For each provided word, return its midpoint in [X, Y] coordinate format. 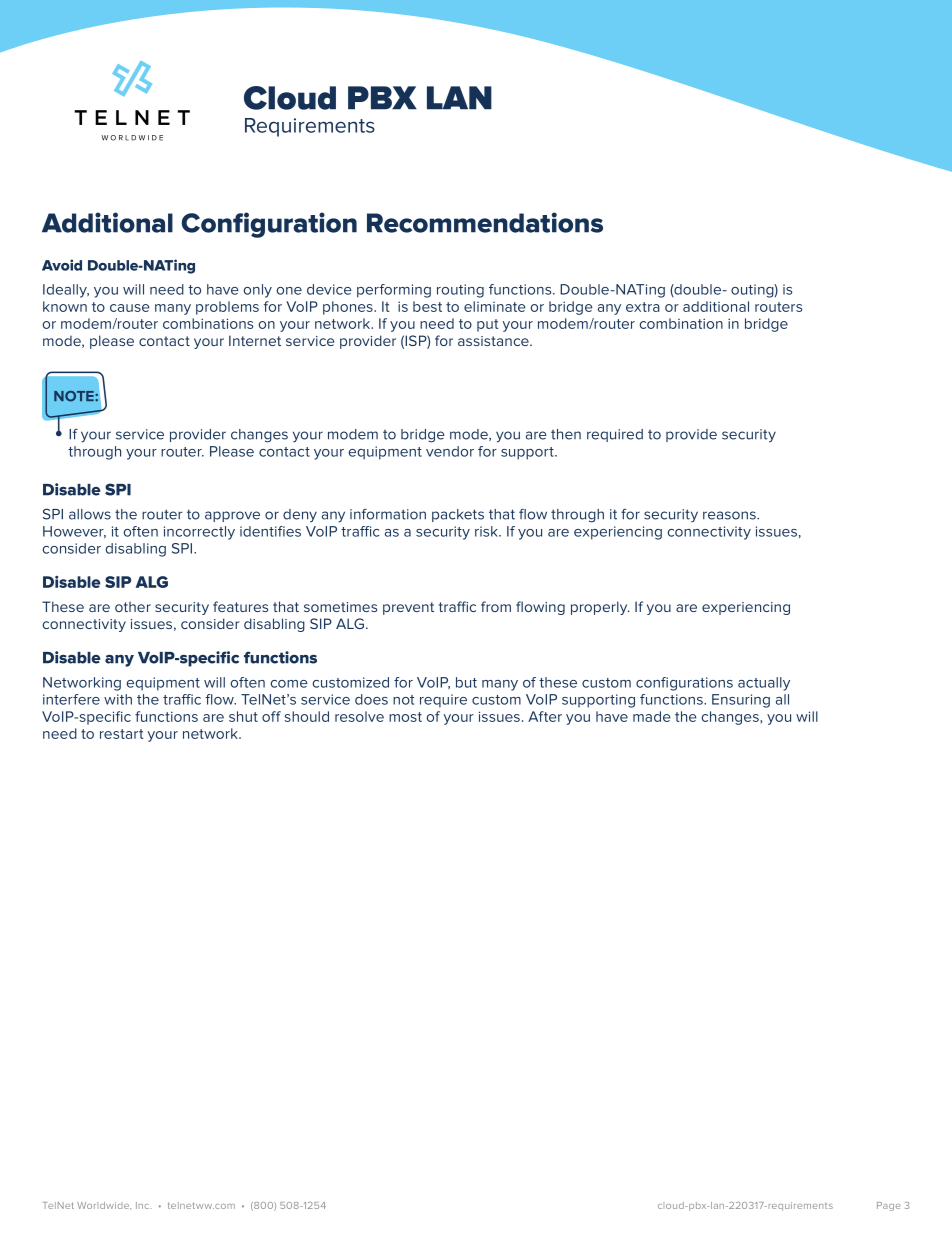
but [466, 682]
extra [643, 307]
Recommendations [485, 222]
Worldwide [104, 1205]
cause [130, 308]
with [118, 699]
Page [889, 1206]
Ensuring [741, 701]
